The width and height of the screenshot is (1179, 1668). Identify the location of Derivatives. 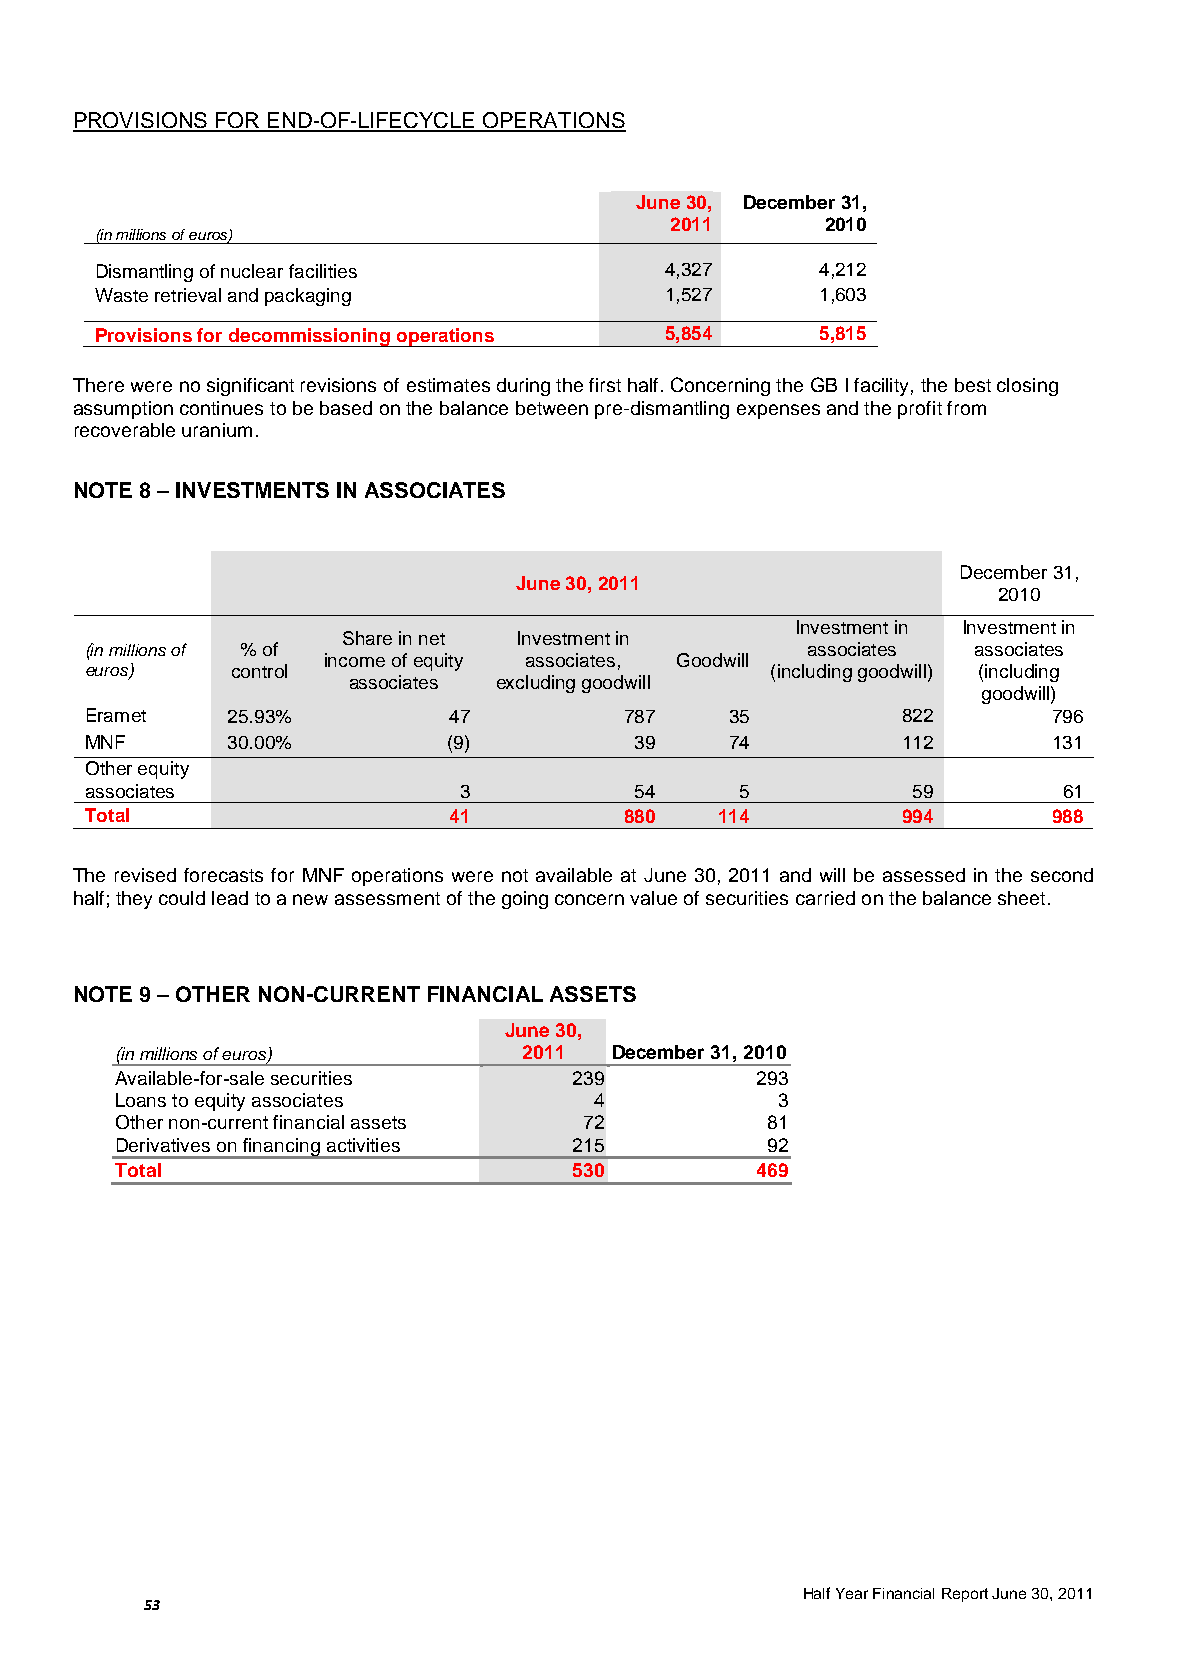
(163, 1145).
